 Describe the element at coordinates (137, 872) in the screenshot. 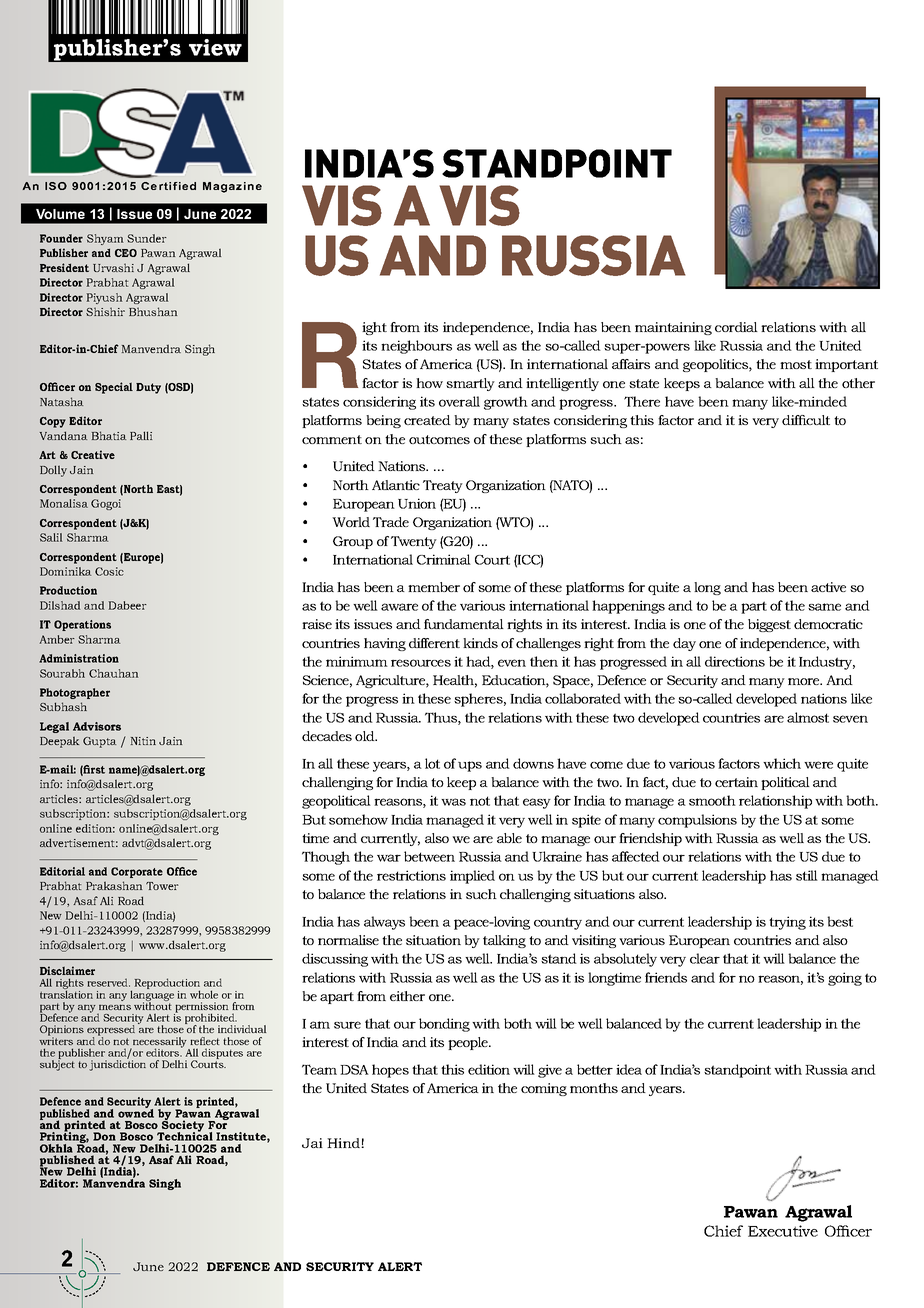

I see `Corporate` at that location.
